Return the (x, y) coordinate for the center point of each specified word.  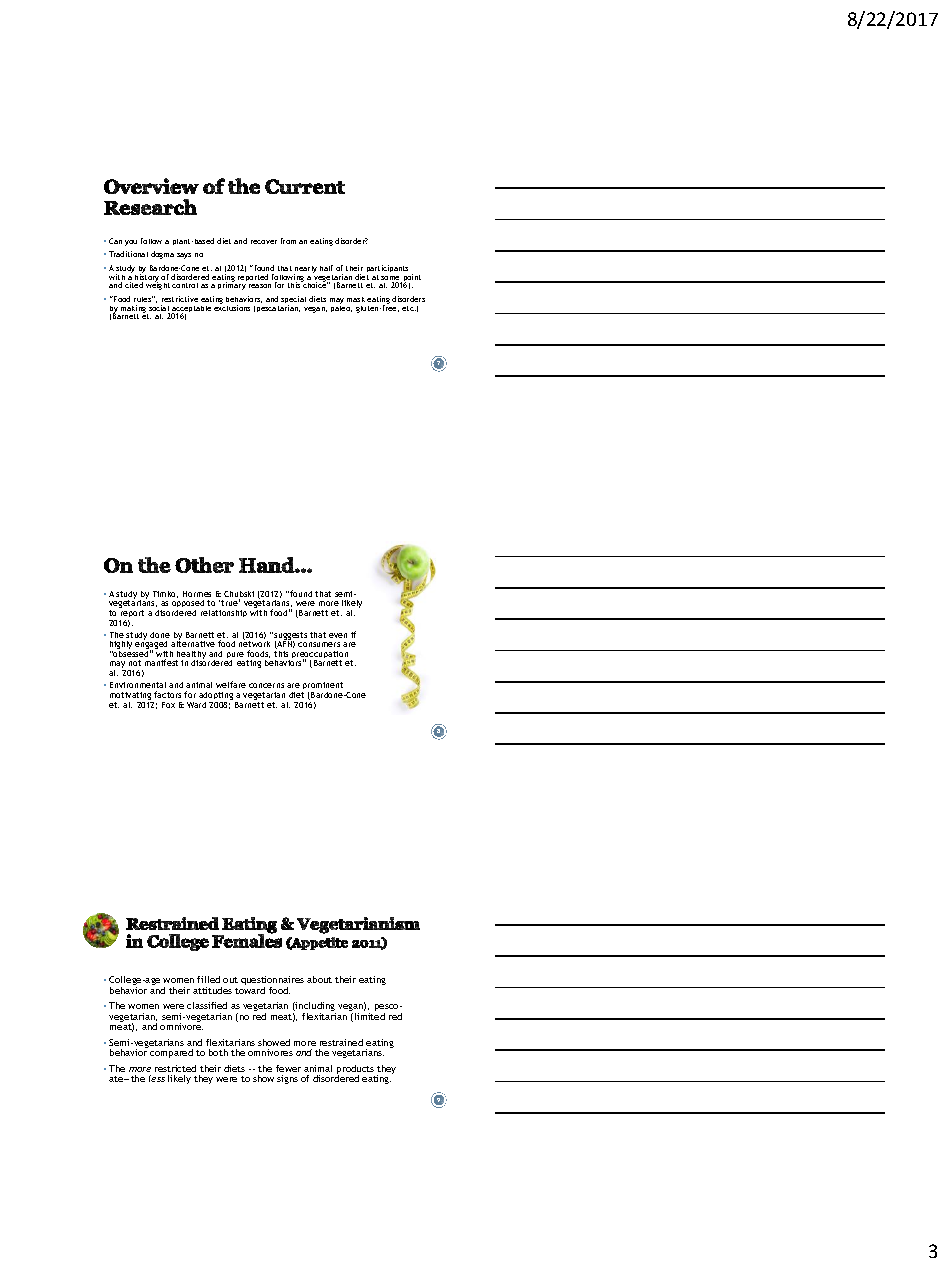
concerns (266, 685)
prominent (322, 687)
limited (370, 1016)
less (157, 1078)
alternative (193, 643)
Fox (168, 705)
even (338, 635)
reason (260, 286)
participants (387, 268)
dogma (162, 255)
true (230, 602)
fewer (288, 1068)
